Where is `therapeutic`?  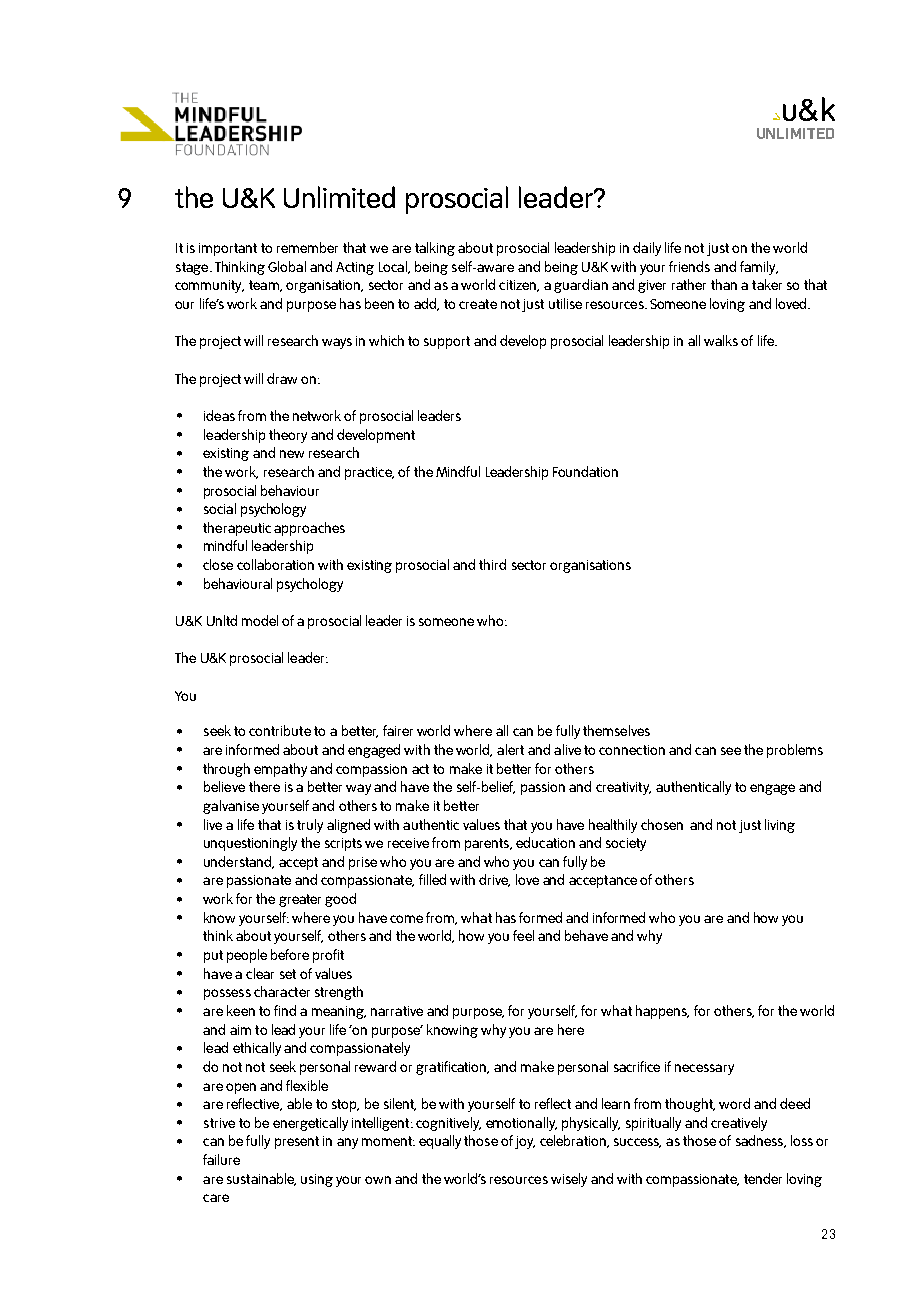 therapeutic is located at coordinates (237, 529).
